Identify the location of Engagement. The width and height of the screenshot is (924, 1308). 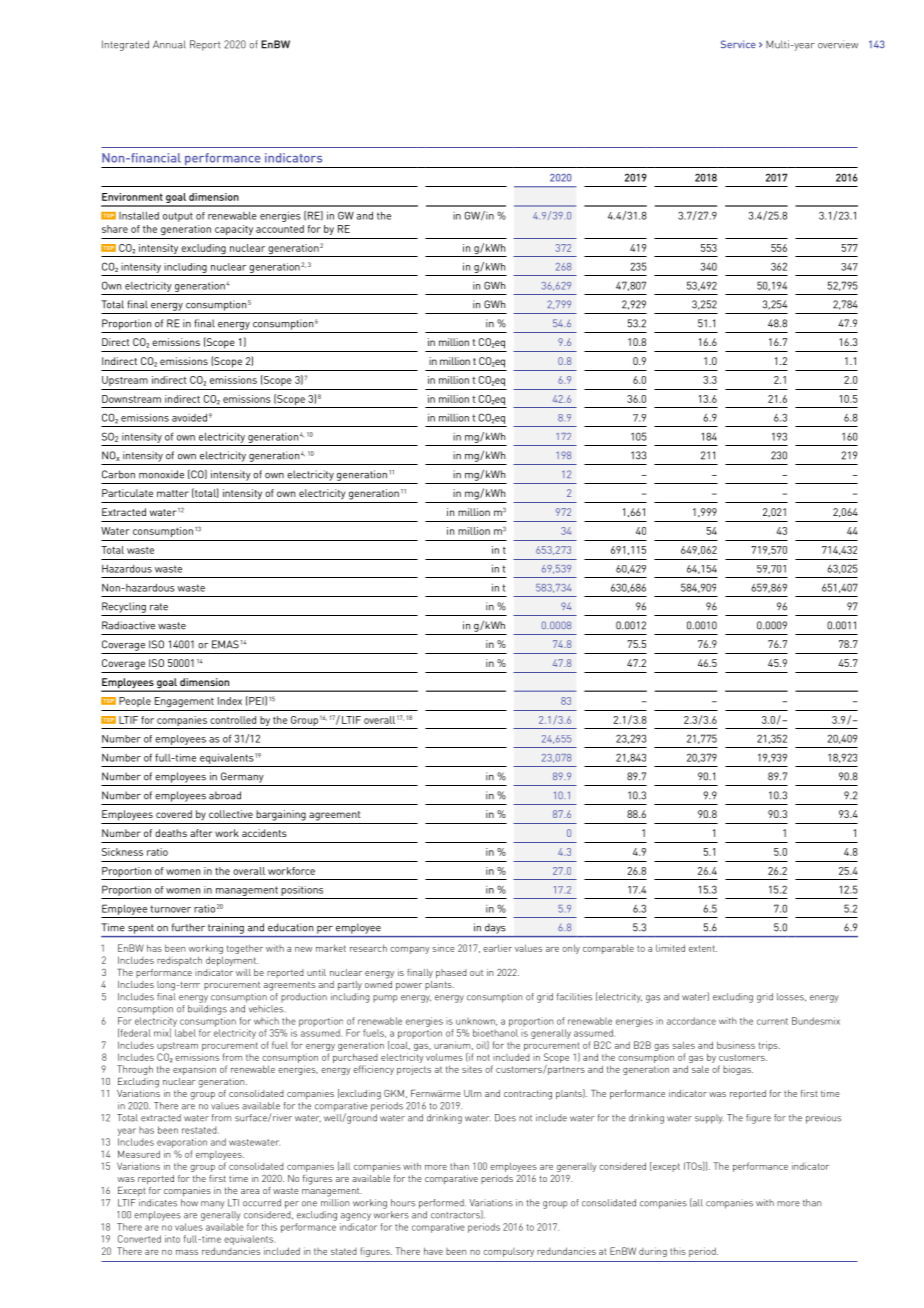
(184, 702).
